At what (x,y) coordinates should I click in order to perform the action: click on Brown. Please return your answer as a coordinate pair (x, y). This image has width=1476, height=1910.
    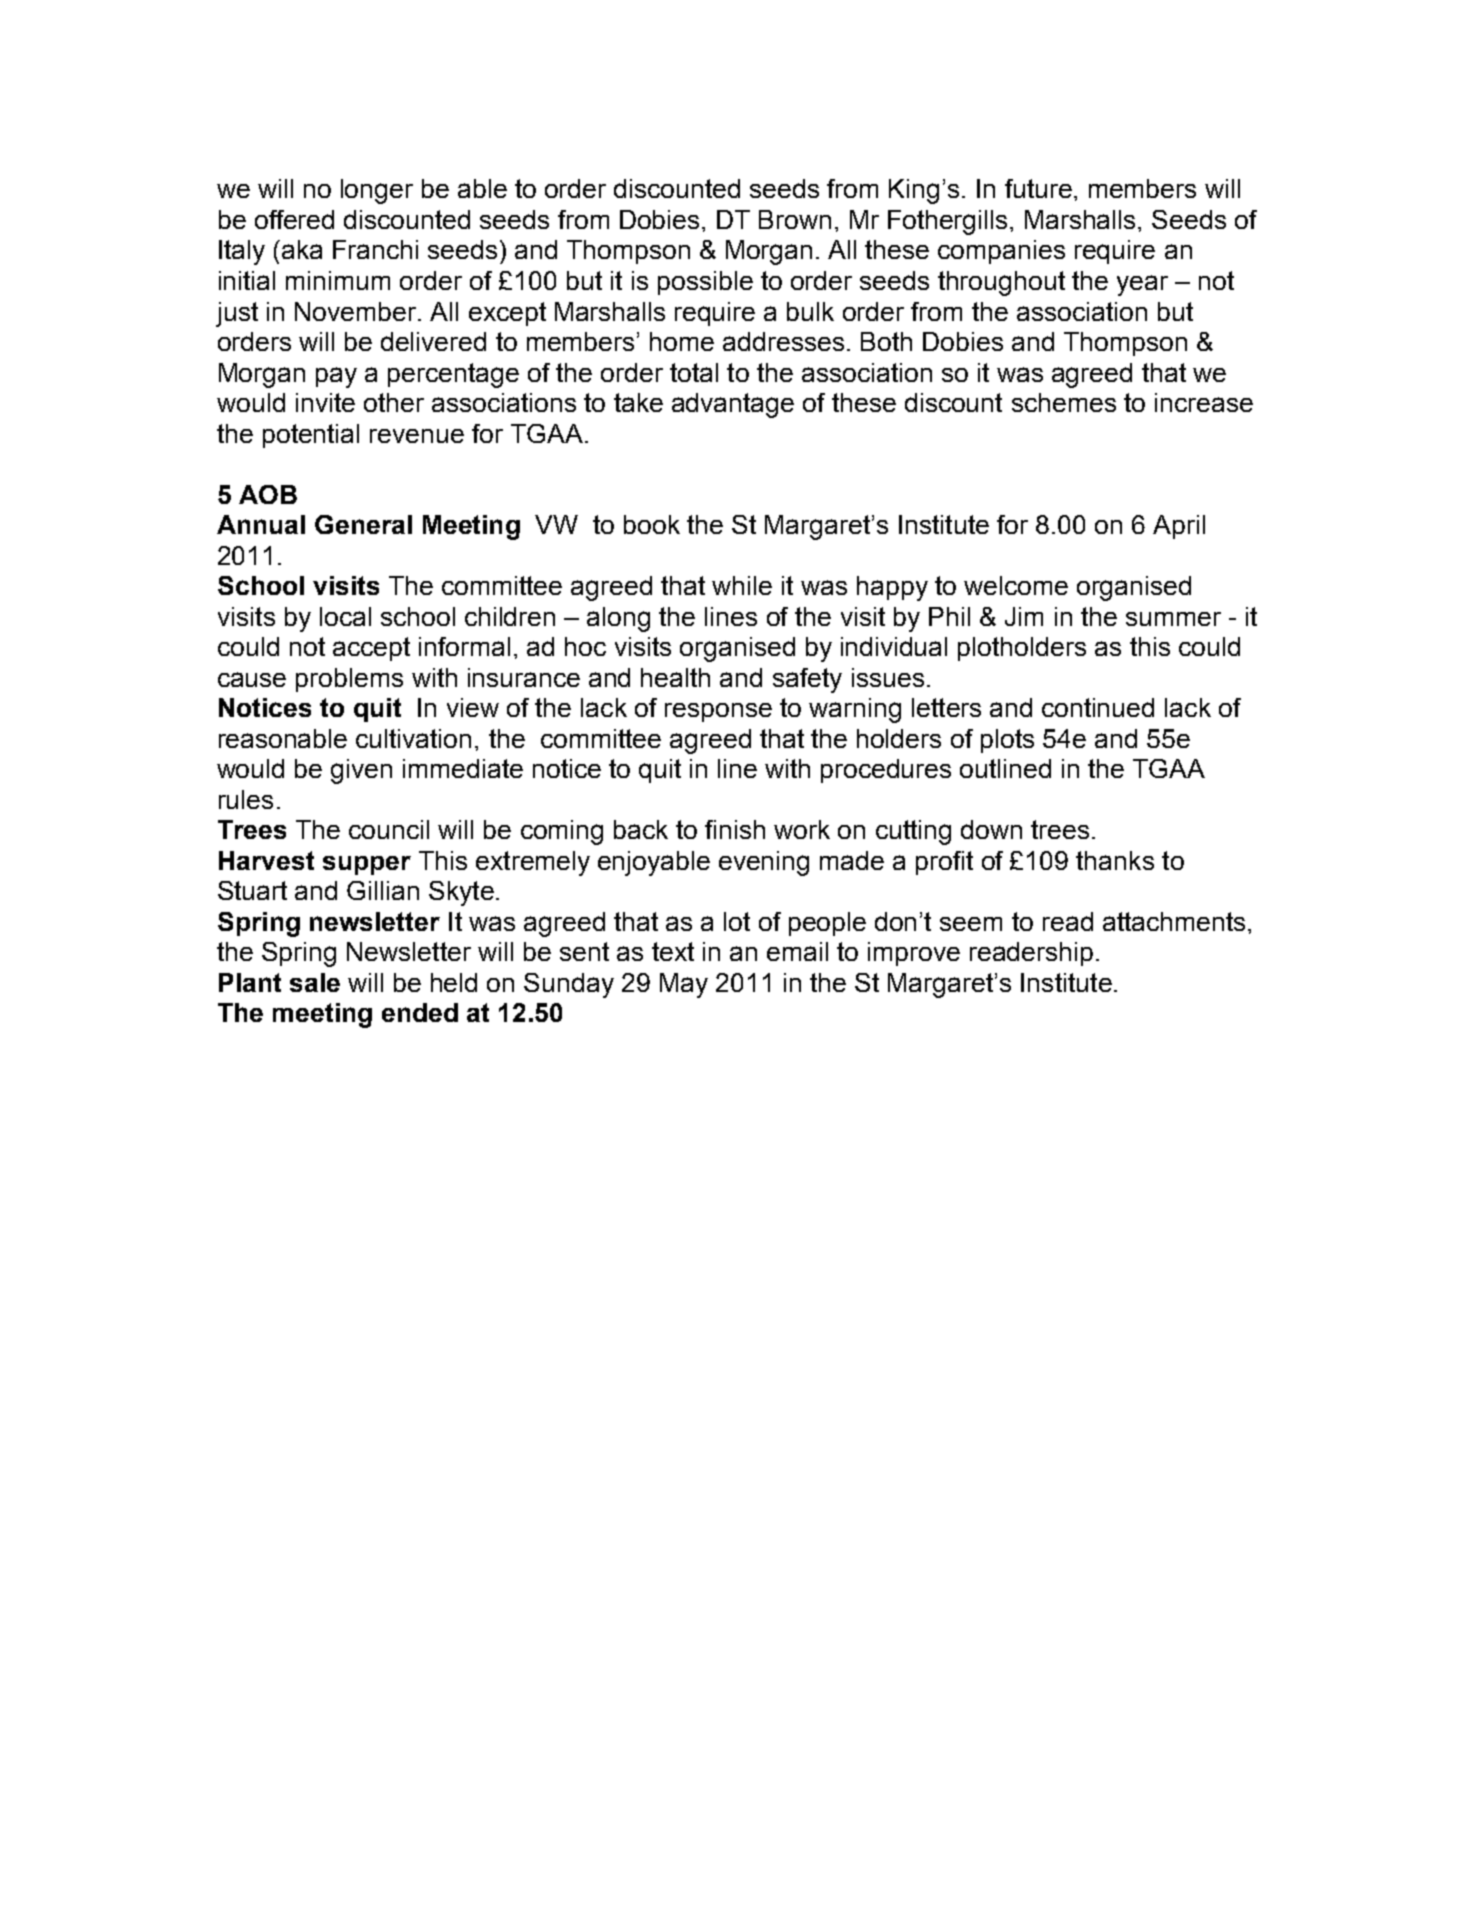
    Looking at the image, I should click on (795, 219).
